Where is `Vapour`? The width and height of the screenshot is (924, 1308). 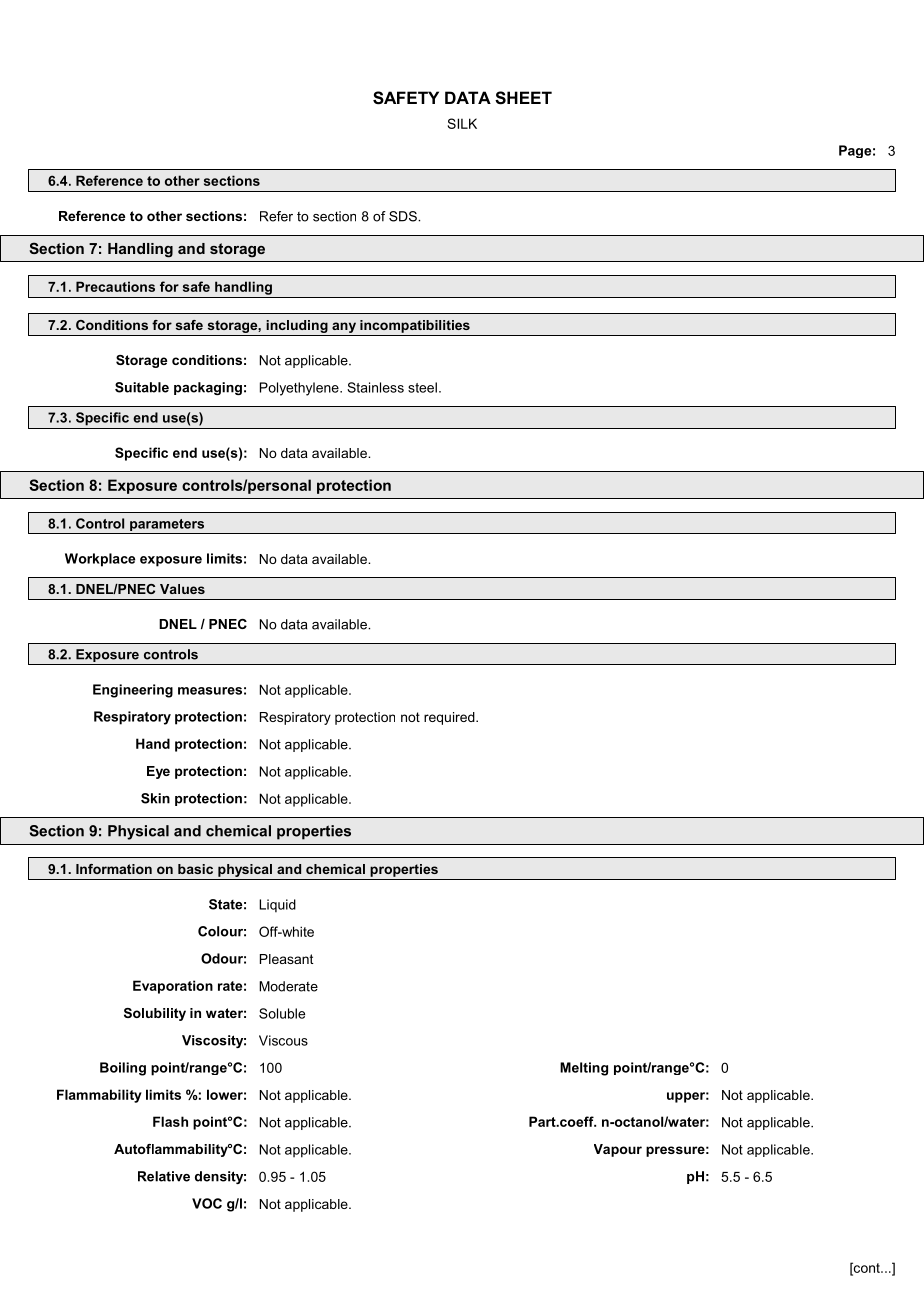 Vapour is located at coordinates (618, 1150).
